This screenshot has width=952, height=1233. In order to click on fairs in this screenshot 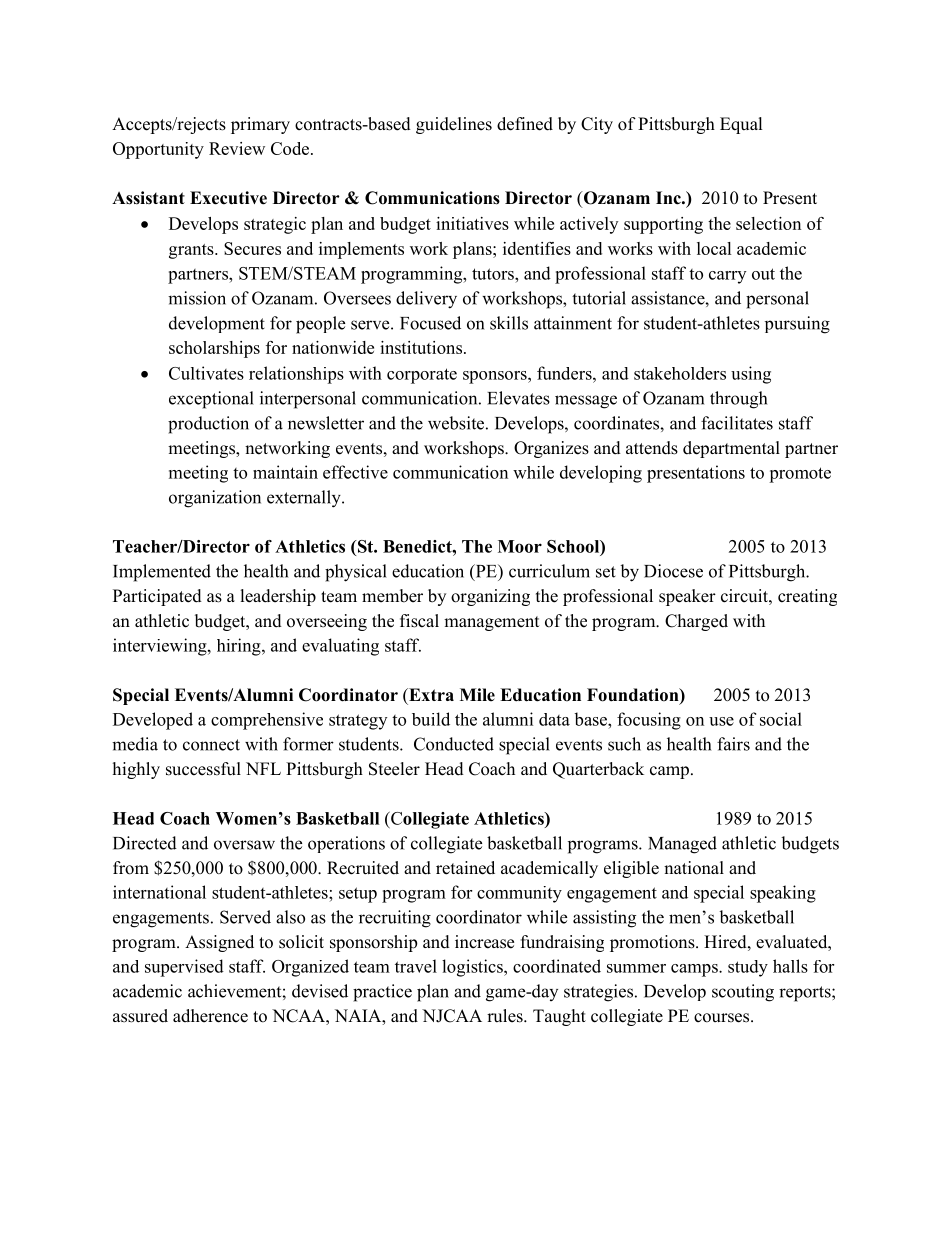, I will do `click(733, 744)`.
